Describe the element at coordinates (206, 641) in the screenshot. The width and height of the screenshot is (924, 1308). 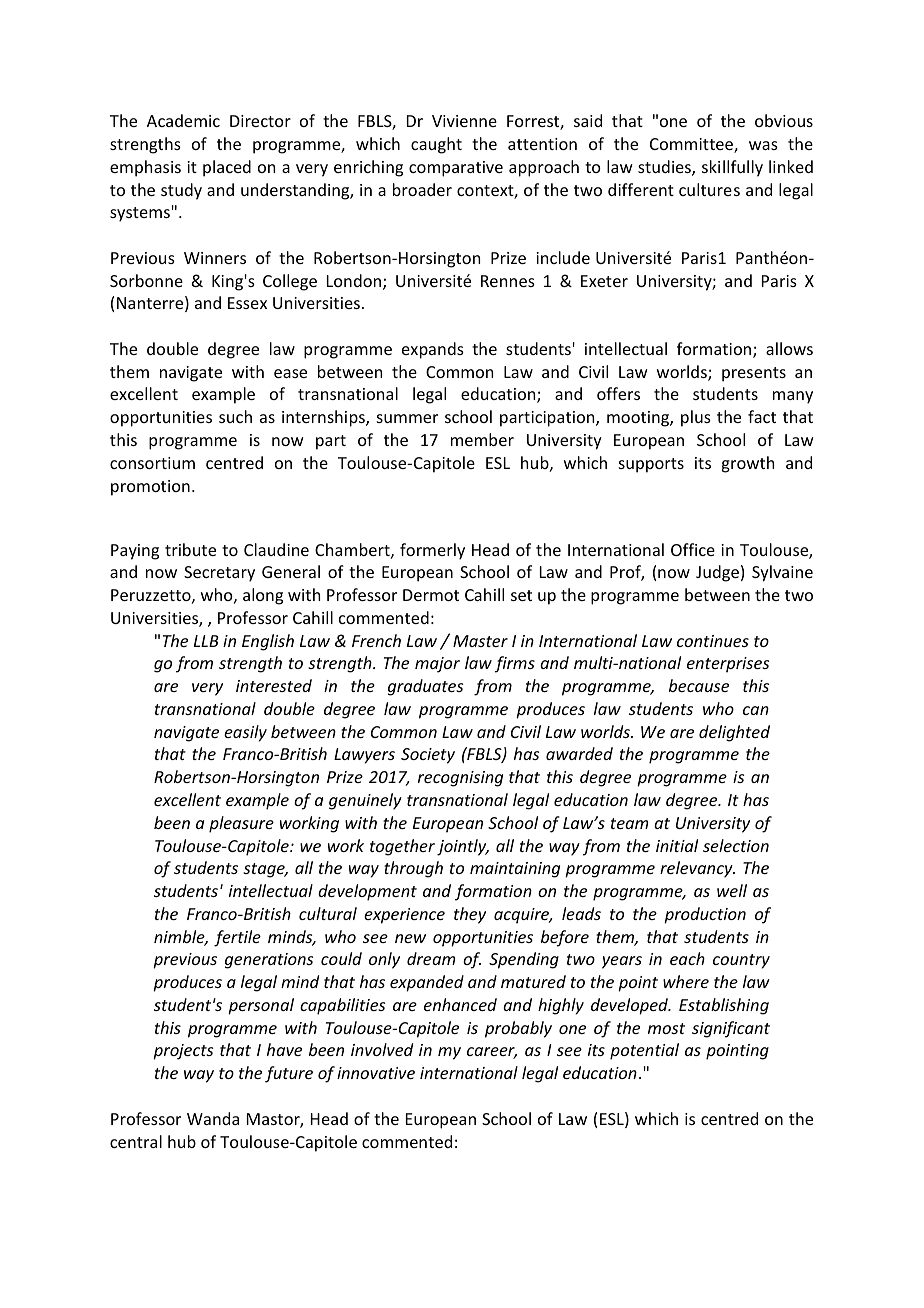
I see `LLB` at that location.
